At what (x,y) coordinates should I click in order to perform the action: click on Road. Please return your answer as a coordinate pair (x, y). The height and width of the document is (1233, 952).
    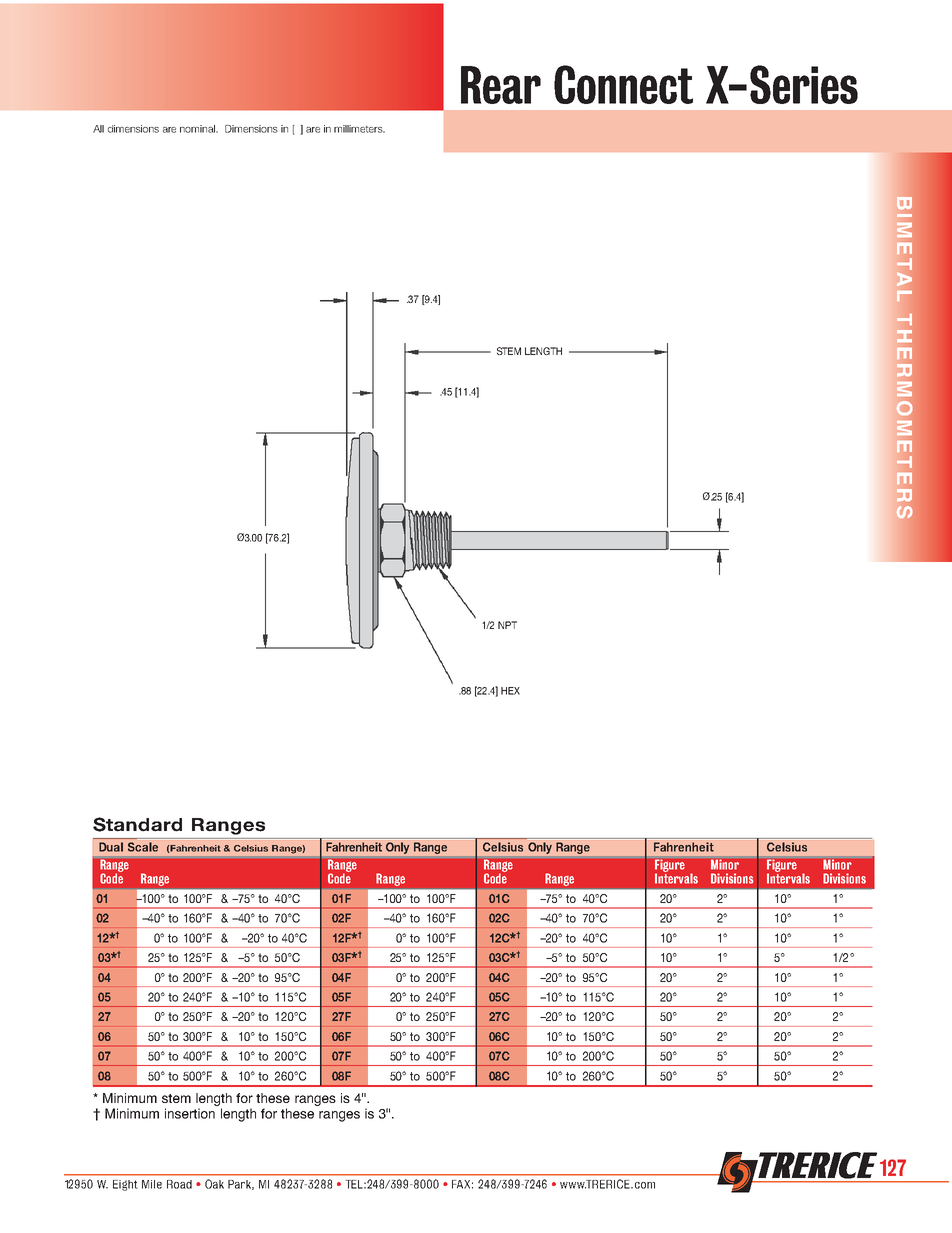
    Looking at the image, I should click on (179, 1184).
